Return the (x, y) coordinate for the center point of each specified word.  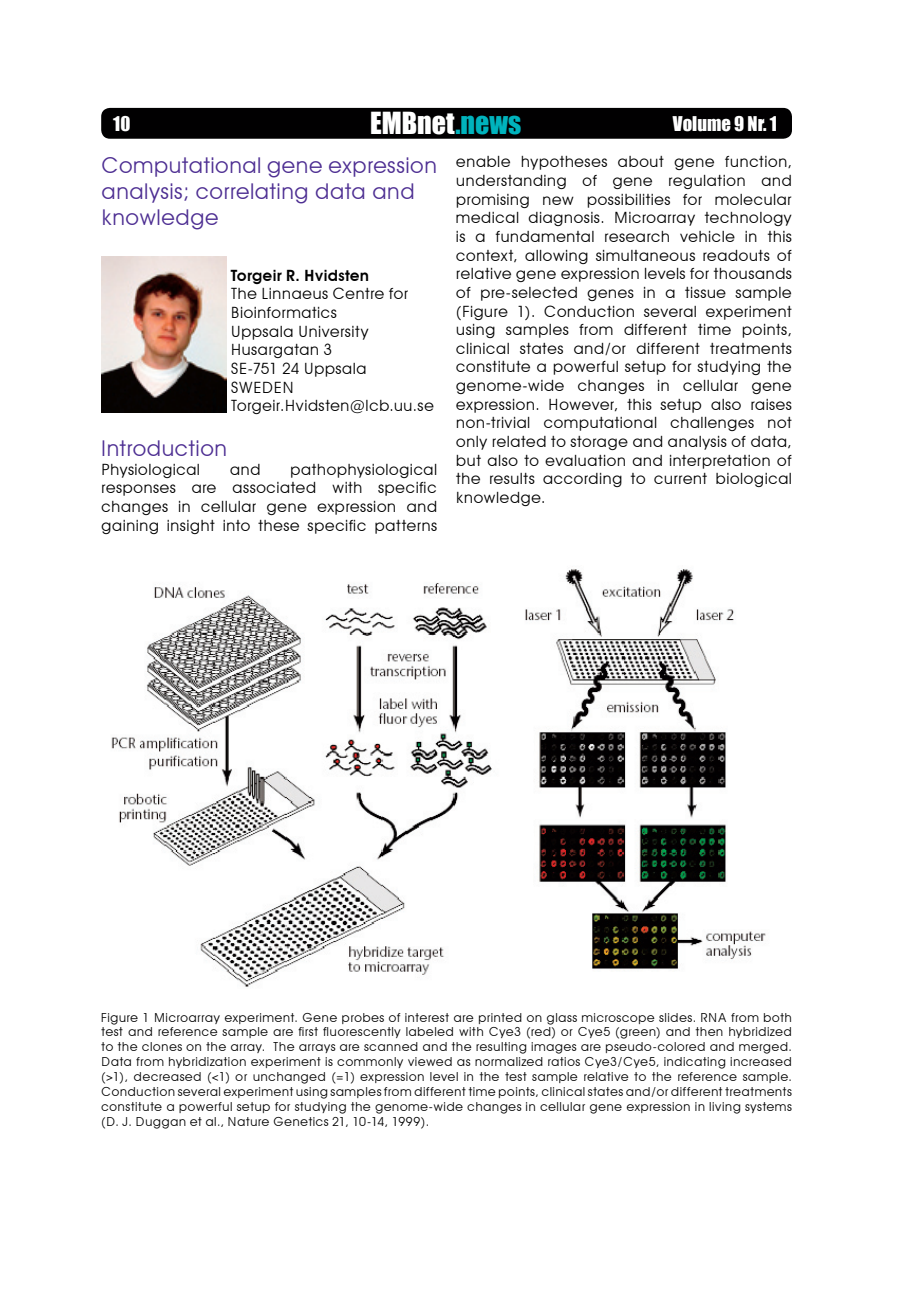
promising (492, 201)
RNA (713, 1017)
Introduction (164, 448)
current (680, 478)
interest (427, 1017)
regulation (707, 182)
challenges (712, 424)
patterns (406, 527)
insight (191, 527)
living (725, 1108)
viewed (430, 1061)
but (468, 460)
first (308, 1031)
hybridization (207, 1062)
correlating (251, 193)
